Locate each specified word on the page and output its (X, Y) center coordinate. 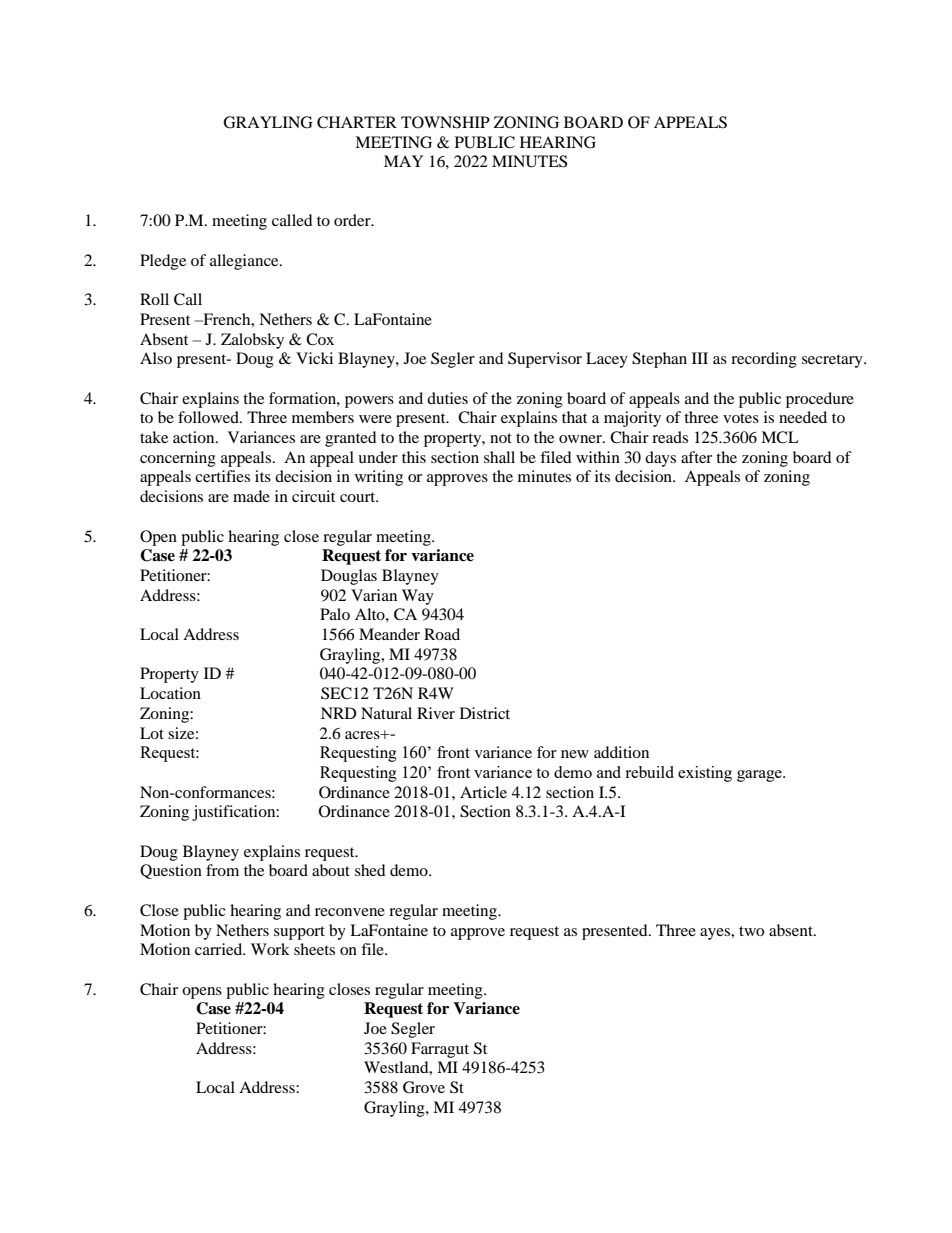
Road (442, 634)
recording (764, 360)
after (696, 457)
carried (220, 949)
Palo (335, 614)
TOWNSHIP (445, 122)
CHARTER (357, 122)
